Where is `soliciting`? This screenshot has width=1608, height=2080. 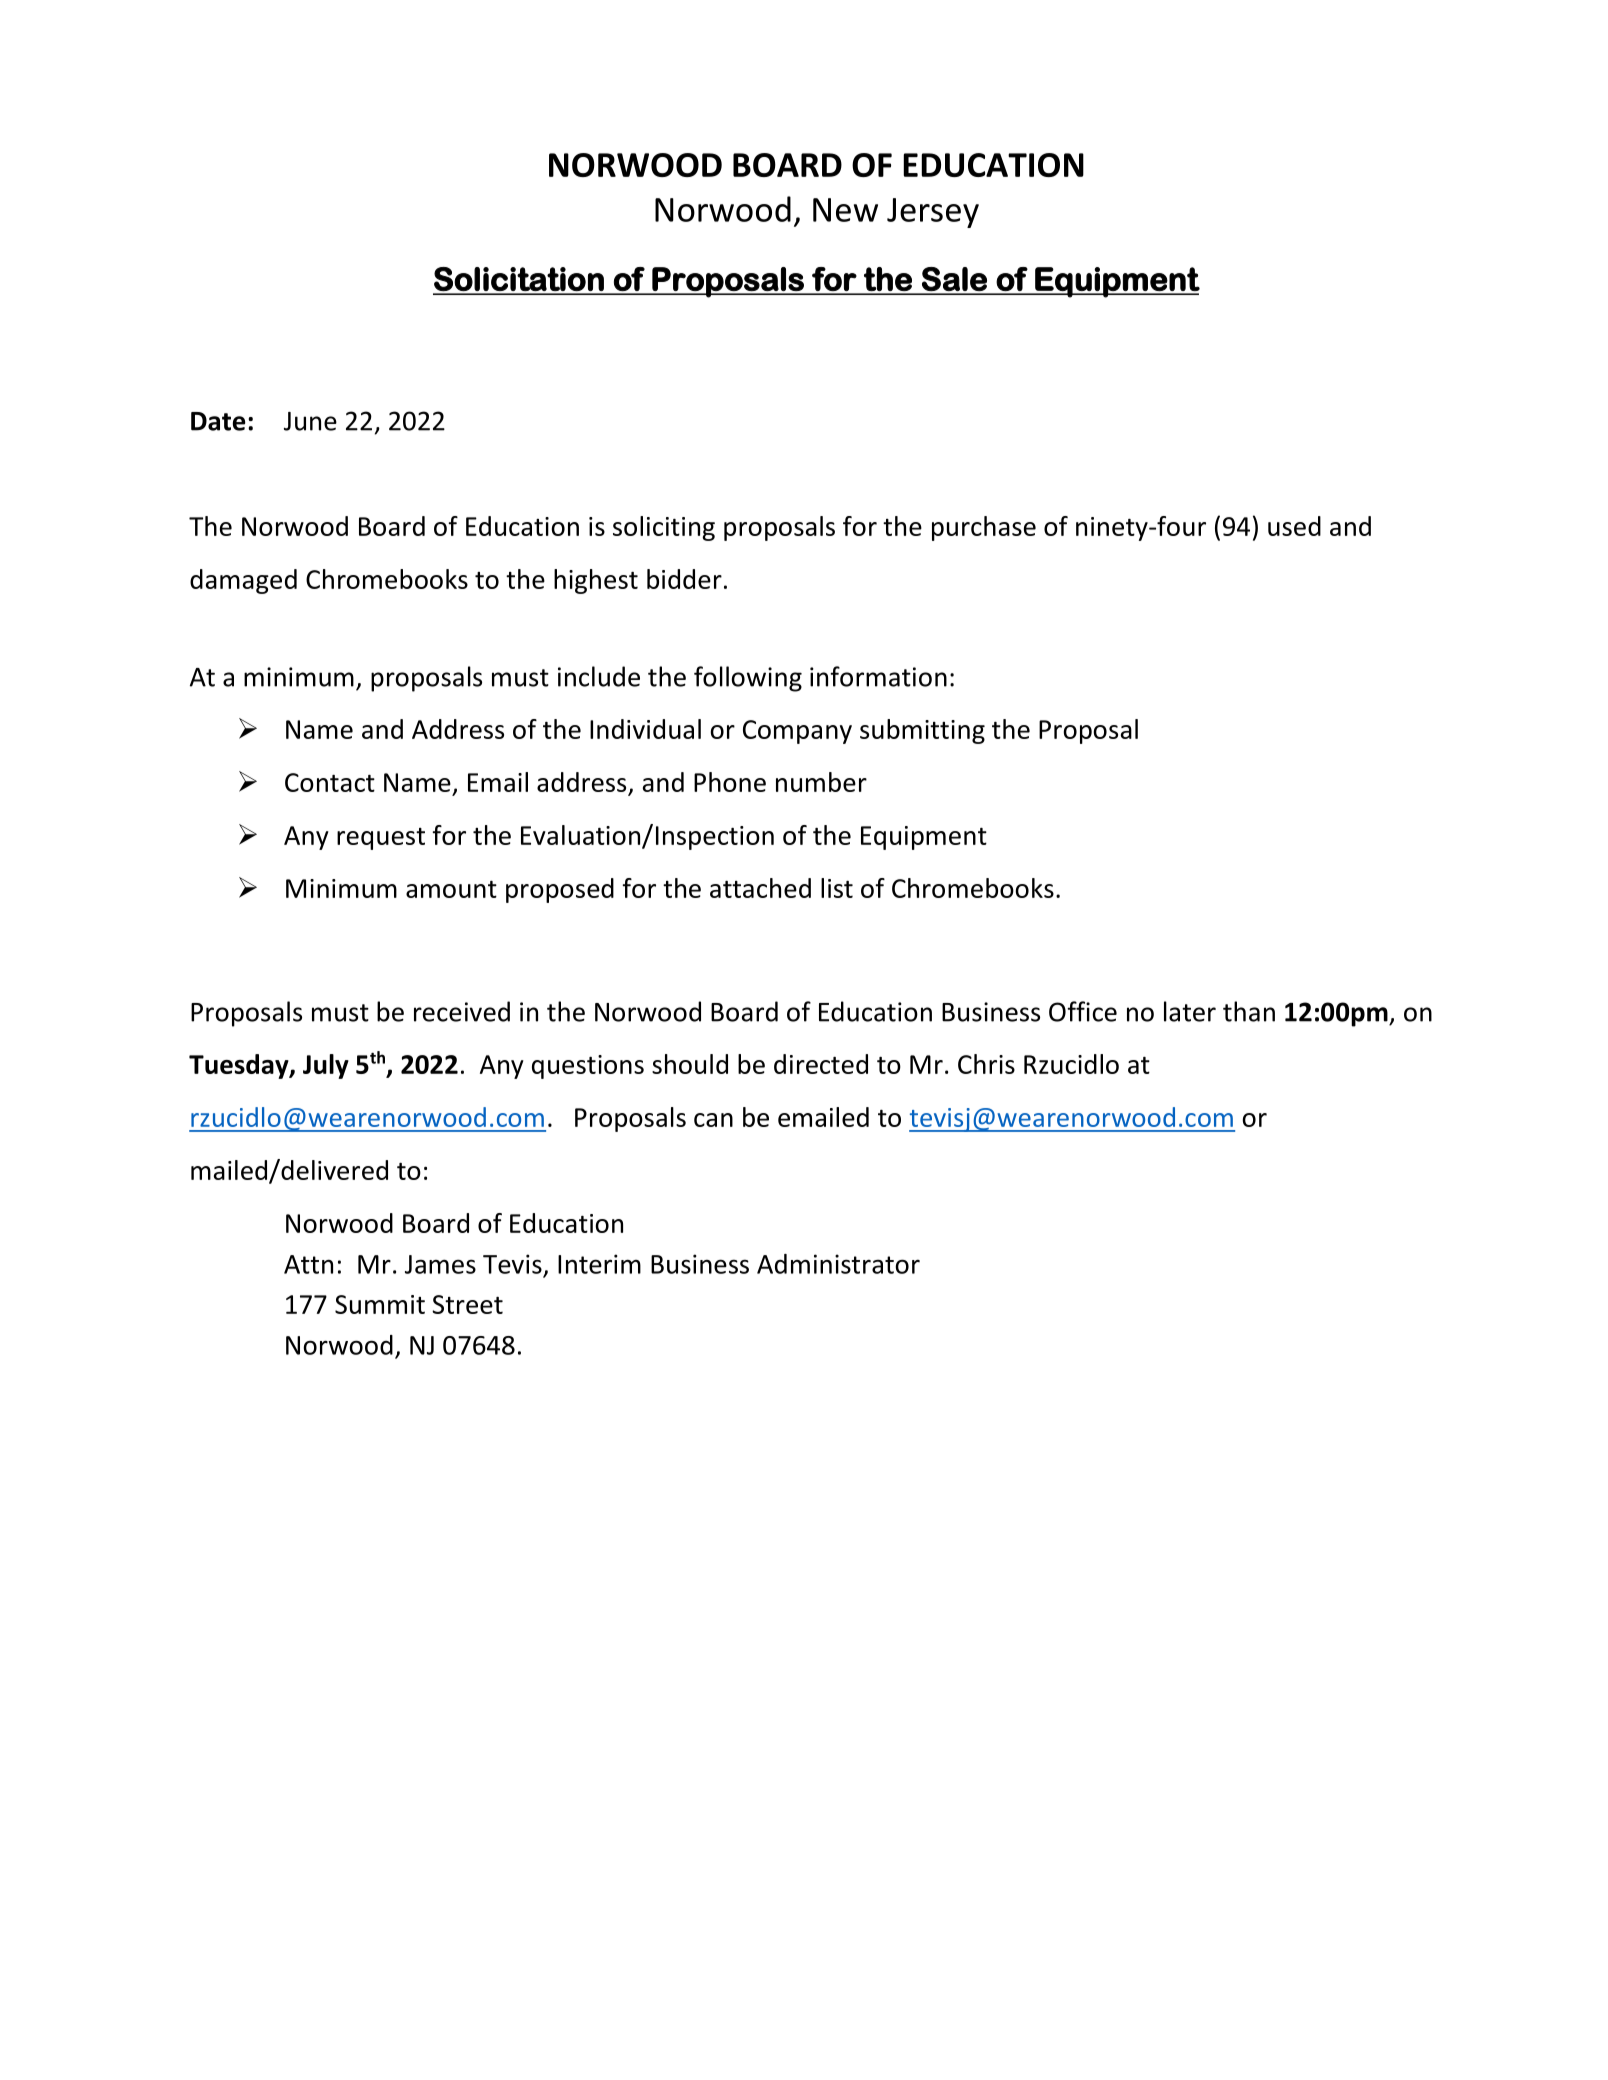
soliciting is located at coordinates (664, 528).
